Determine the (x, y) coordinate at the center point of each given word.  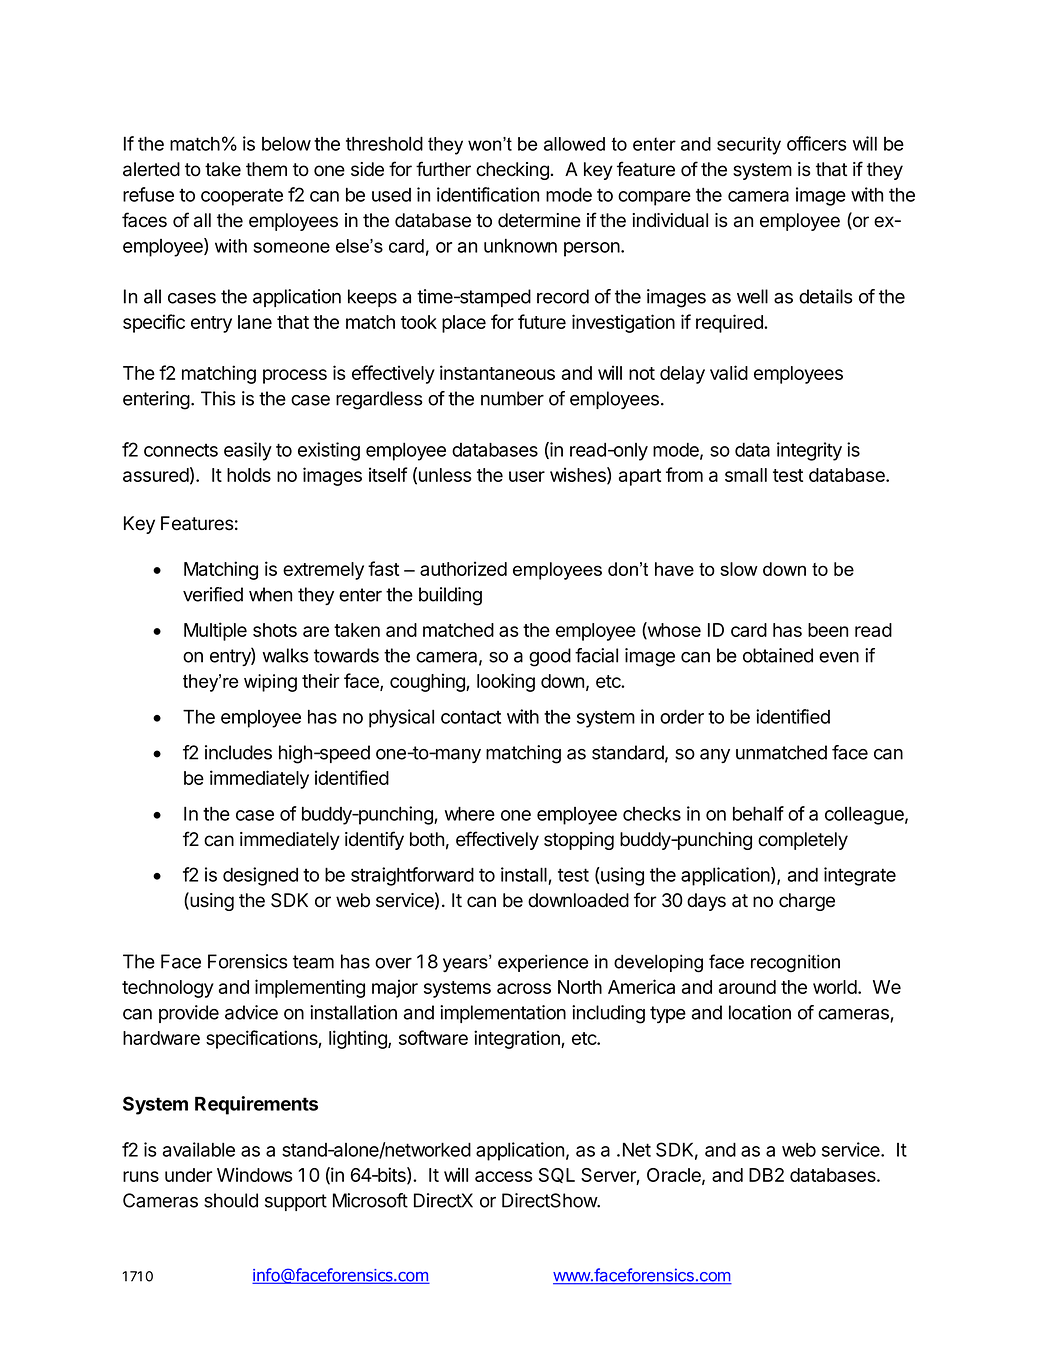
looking (506, 682)
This (218, 398)
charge (807, 902)
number (512, 398)
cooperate (242, 197)
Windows (255, 1174)
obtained (778, 655)
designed (260, 876)
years (466, 964)
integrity (809, 451)
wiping (270, 683)
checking (512, 171)
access (504, 1176)
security (749, 146)
